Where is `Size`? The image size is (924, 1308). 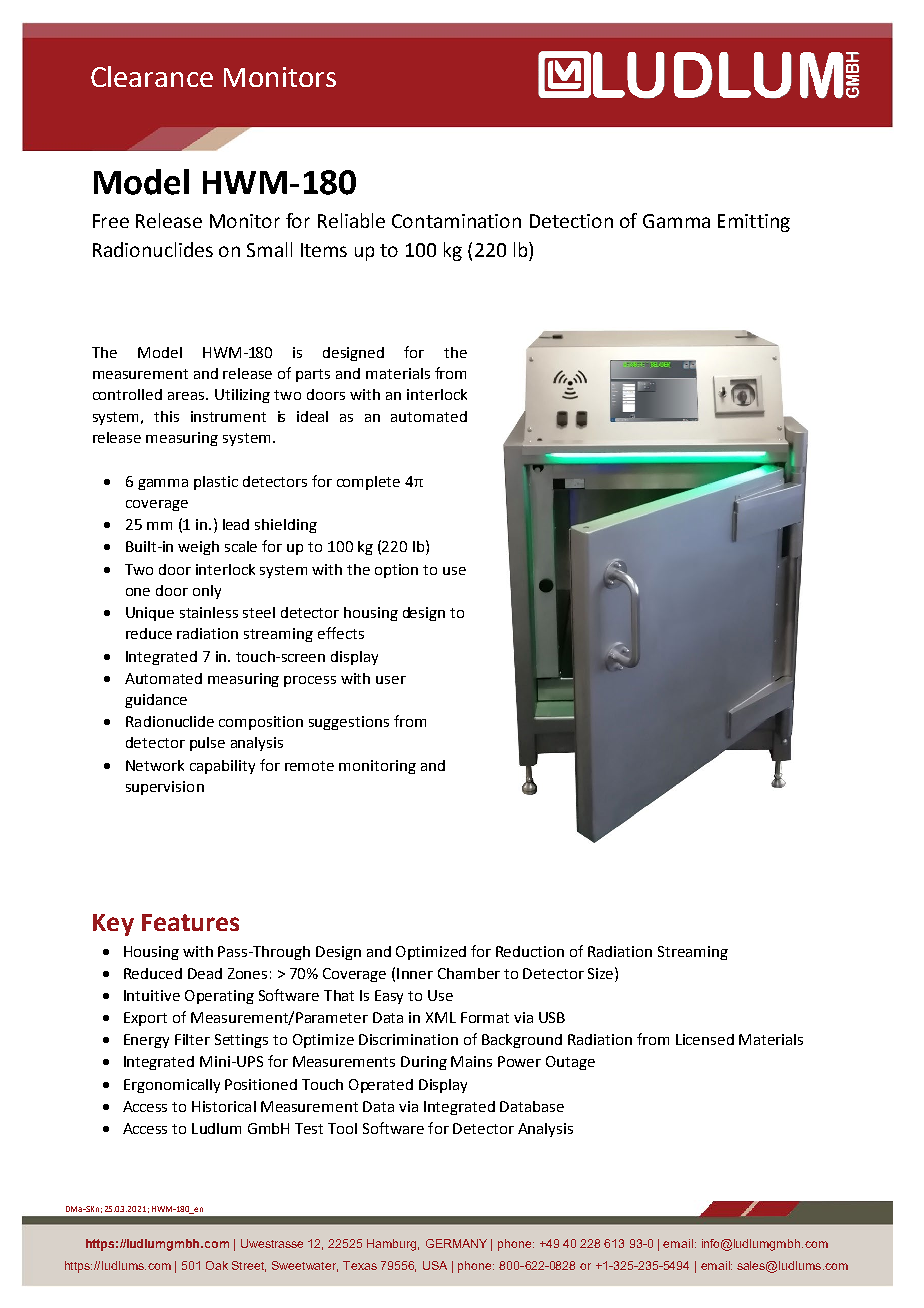 Size is located at coordinates (602, 973).
